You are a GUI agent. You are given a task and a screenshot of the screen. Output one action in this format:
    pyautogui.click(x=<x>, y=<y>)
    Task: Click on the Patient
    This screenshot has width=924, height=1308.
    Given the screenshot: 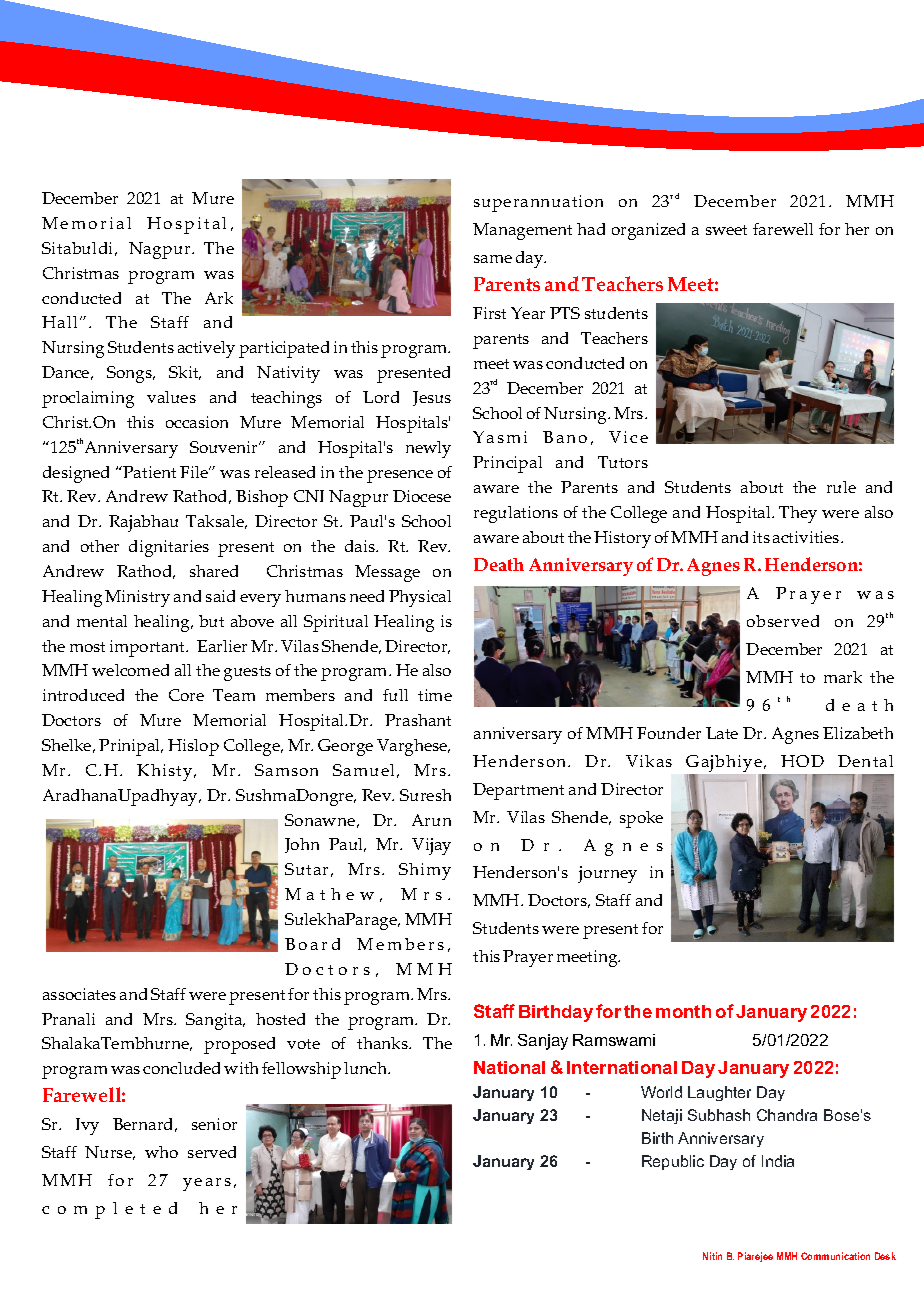 What is the action you would take?
    pyautogui.click(x=149, y=472)
